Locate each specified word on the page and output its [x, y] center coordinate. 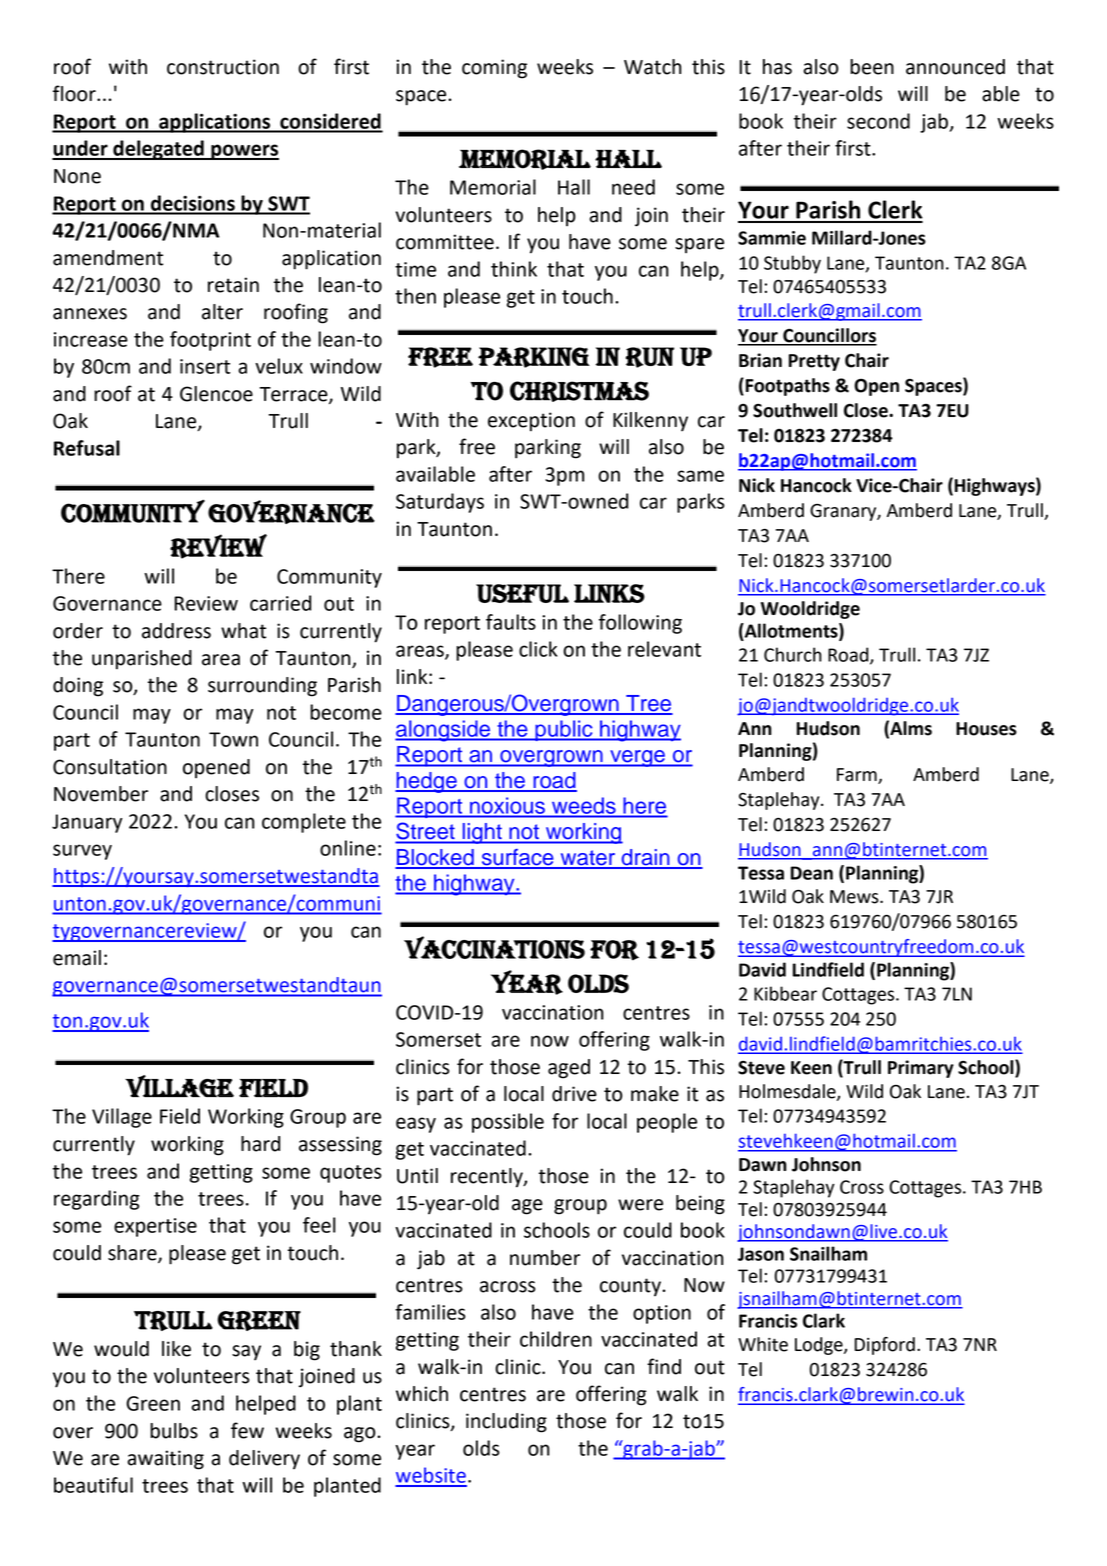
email [77, 958]
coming [494, 69]
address [176, 631]
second [878, 121]
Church [793, 654]
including [506, 1423]
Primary [921, 1069]
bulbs [174, 1431]
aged [569, 1069]
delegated [158, 150]
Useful [522, 593]
